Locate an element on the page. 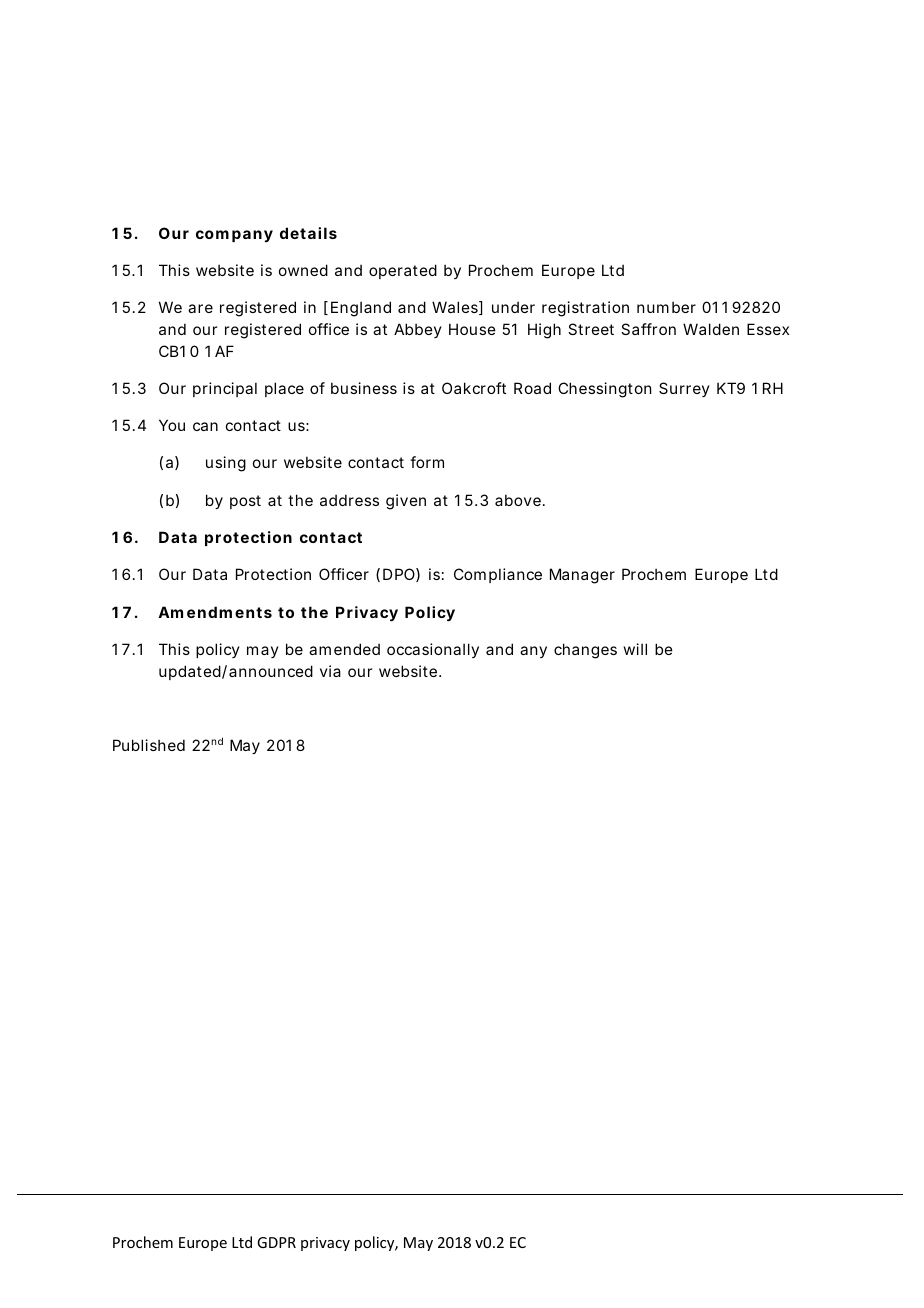  changes is located at coordinates (585, 651).
